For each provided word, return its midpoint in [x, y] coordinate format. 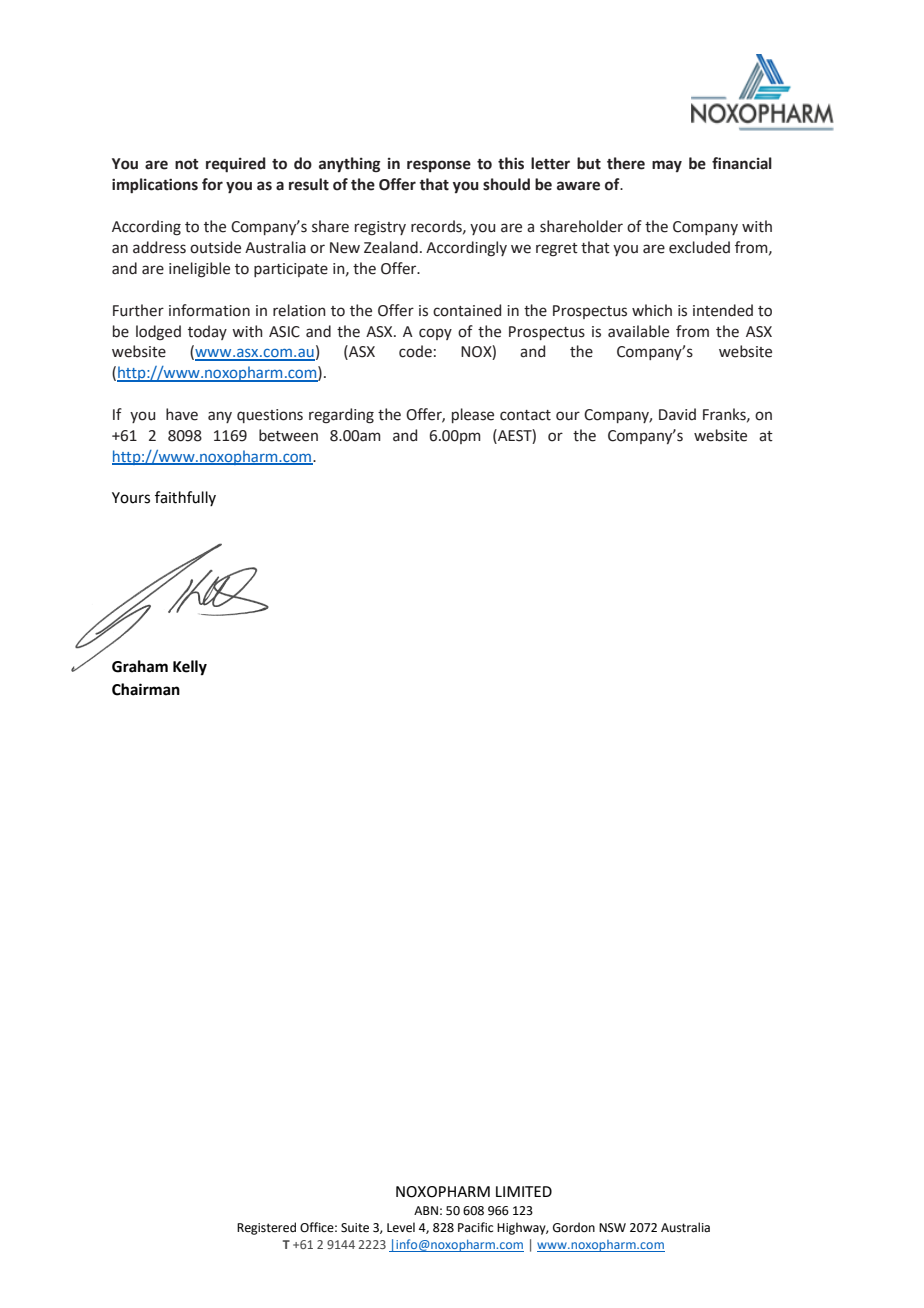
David [677, 414]
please [473, 415]
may [667, 166]
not [187, 164]
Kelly [190, 668]
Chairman [146, 689]
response [439, 166]
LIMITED [524, 1191]
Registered [266, 1228]
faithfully [185, 498]
